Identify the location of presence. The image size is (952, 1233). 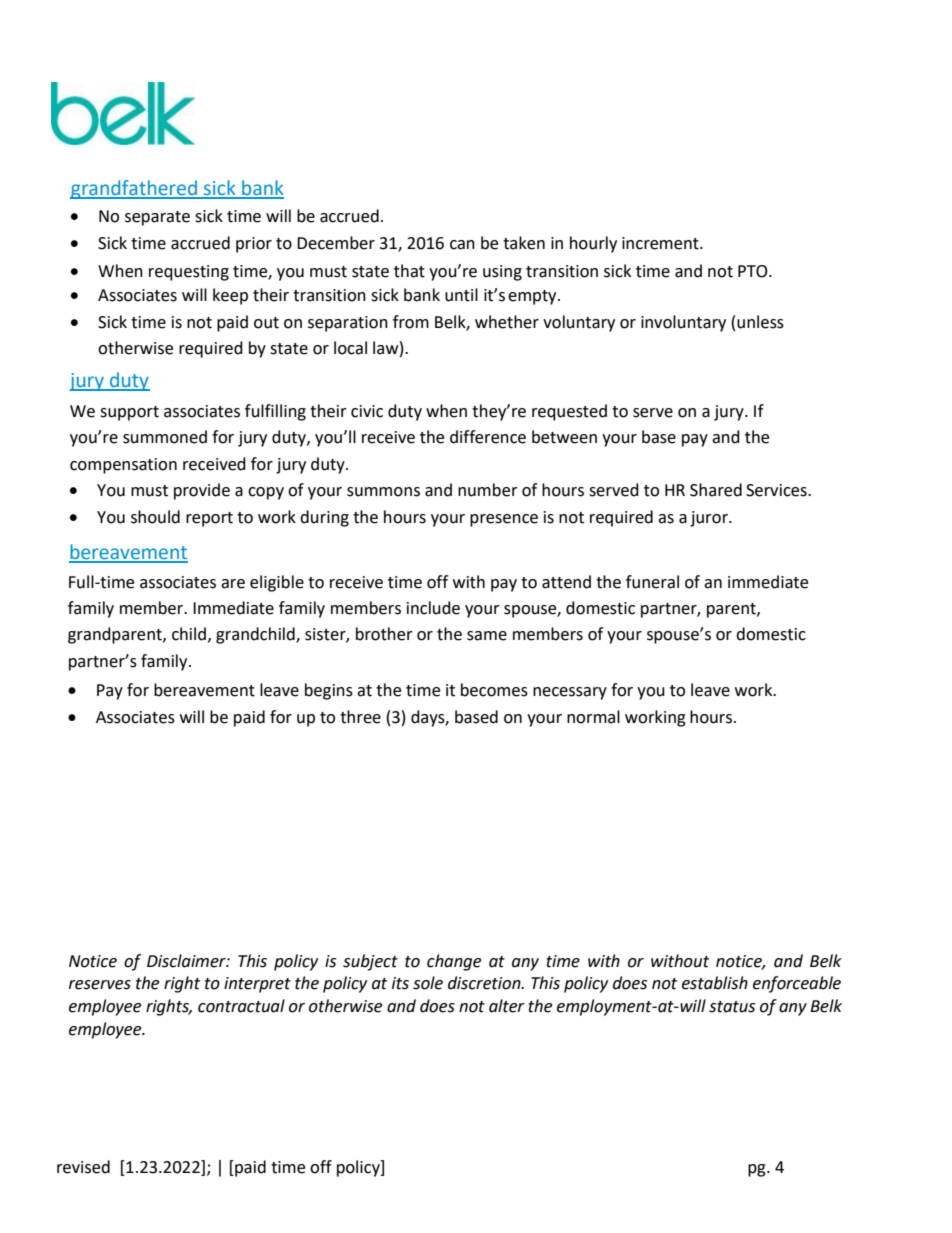
(504, 520).
